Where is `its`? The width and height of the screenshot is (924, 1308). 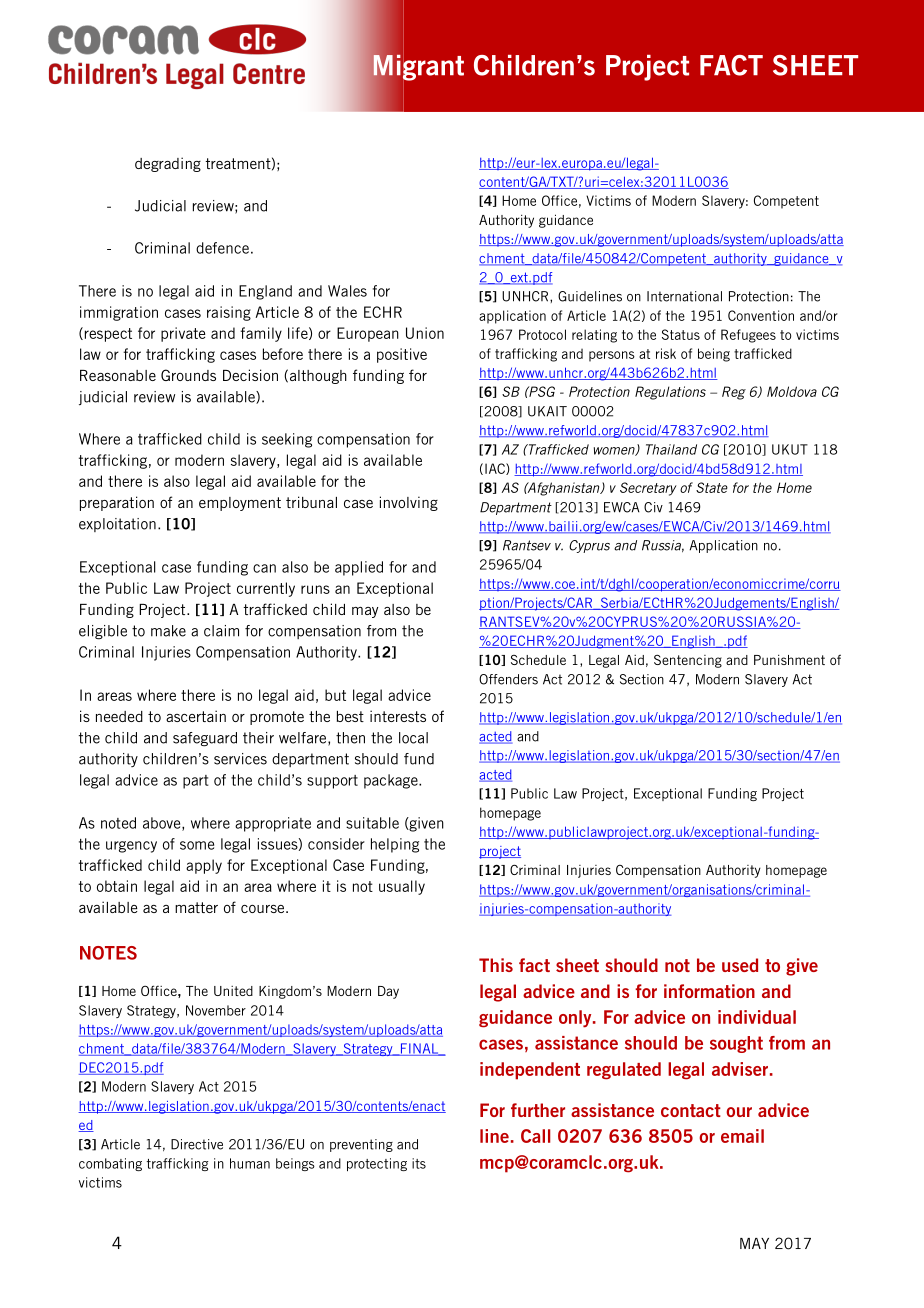
its is located at coordinates (419, 1163).
